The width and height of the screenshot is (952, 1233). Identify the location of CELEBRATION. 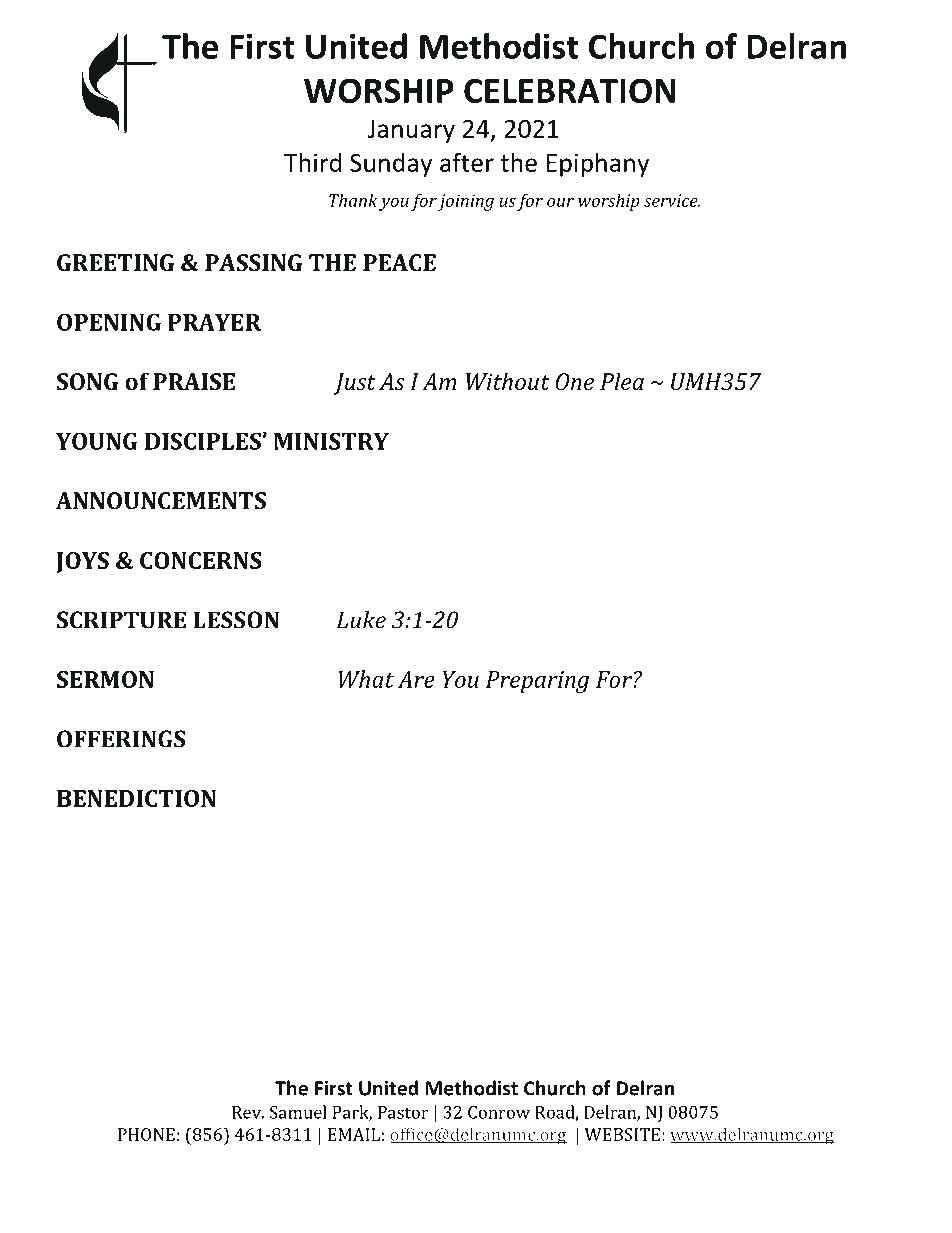
(570, 90).
